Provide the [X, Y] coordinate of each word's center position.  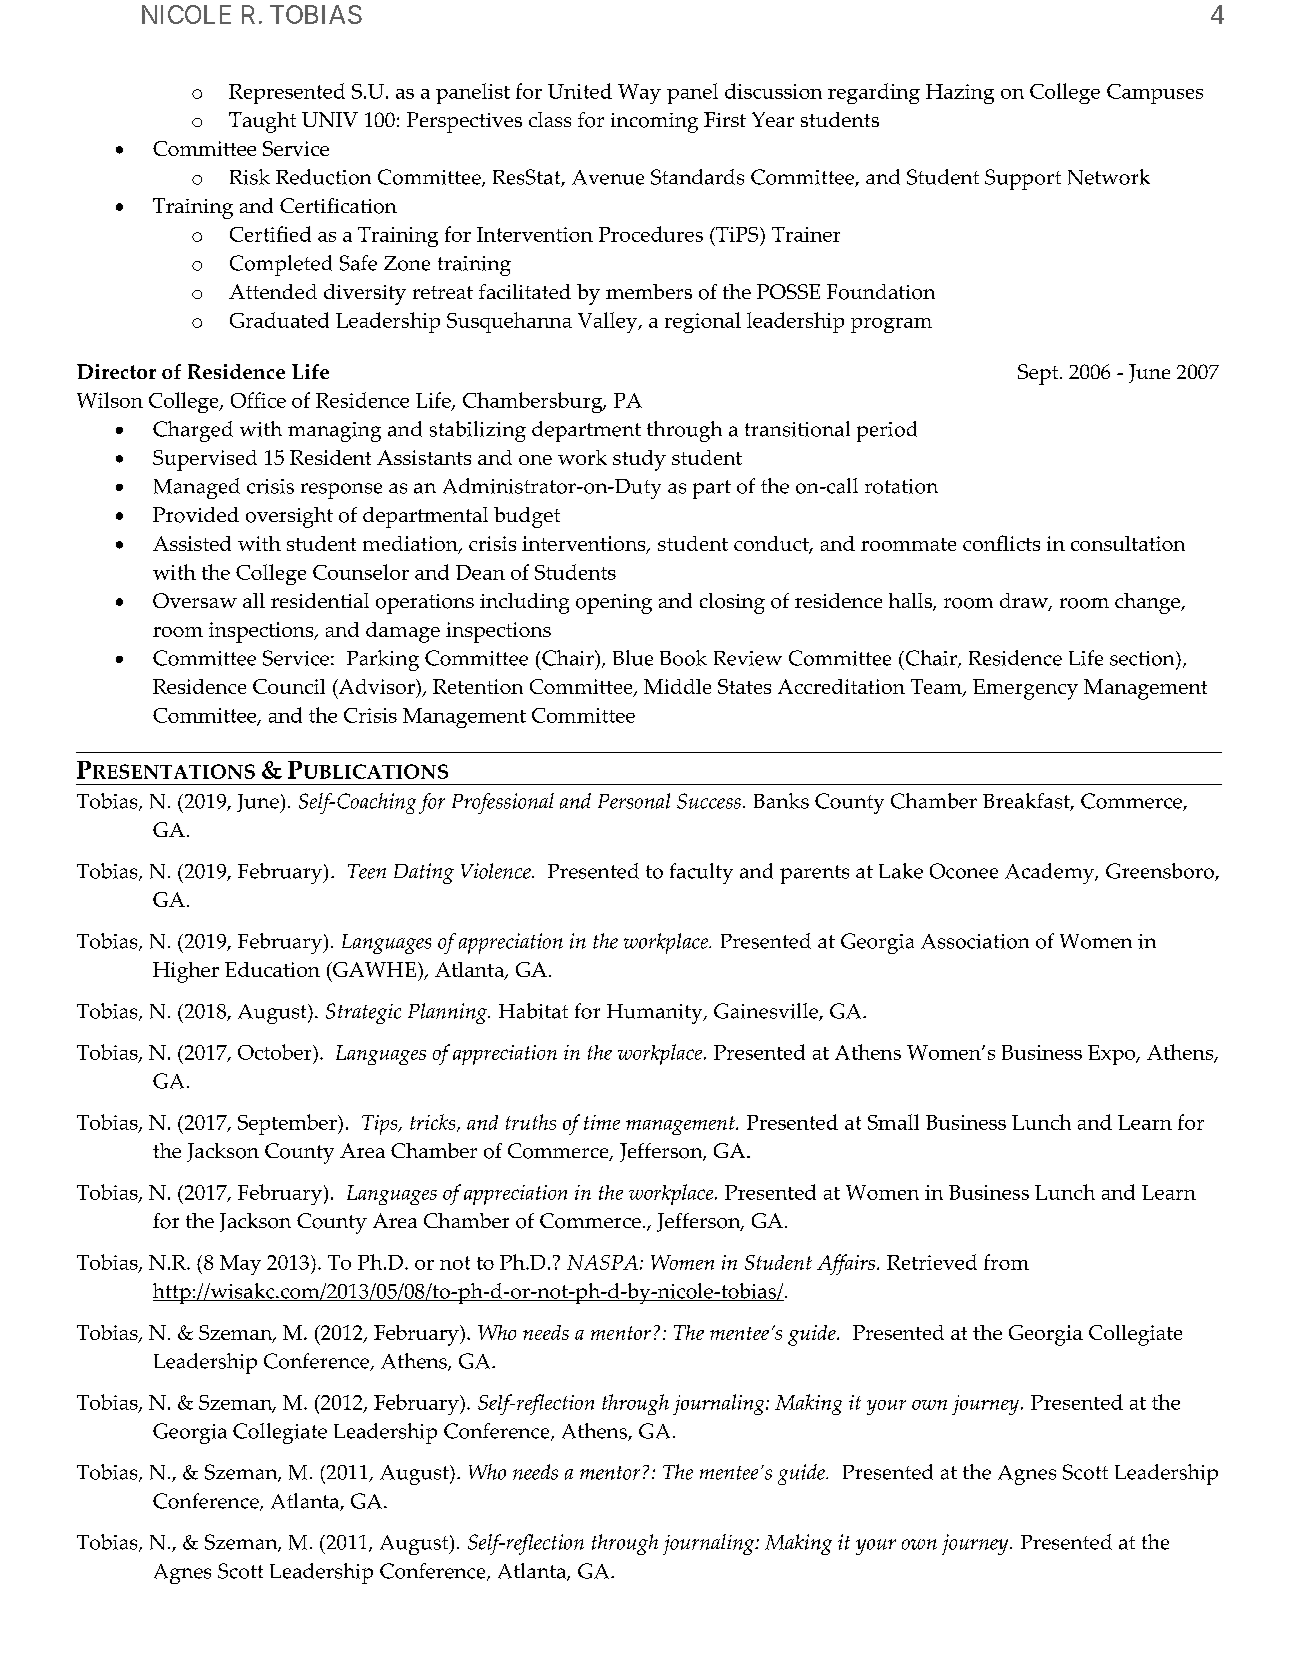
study [639, 460]
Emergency [1025, 689]
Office [258, 400]
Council [289, 686]
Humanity [656, 1014]
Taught [262, 122]
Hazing [960, 94]
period [887, 431]
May [240, 1265]
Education [272, 969]
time [602, 1122]
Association [975, 941]
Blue [633, 658]
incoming [654, 123]
